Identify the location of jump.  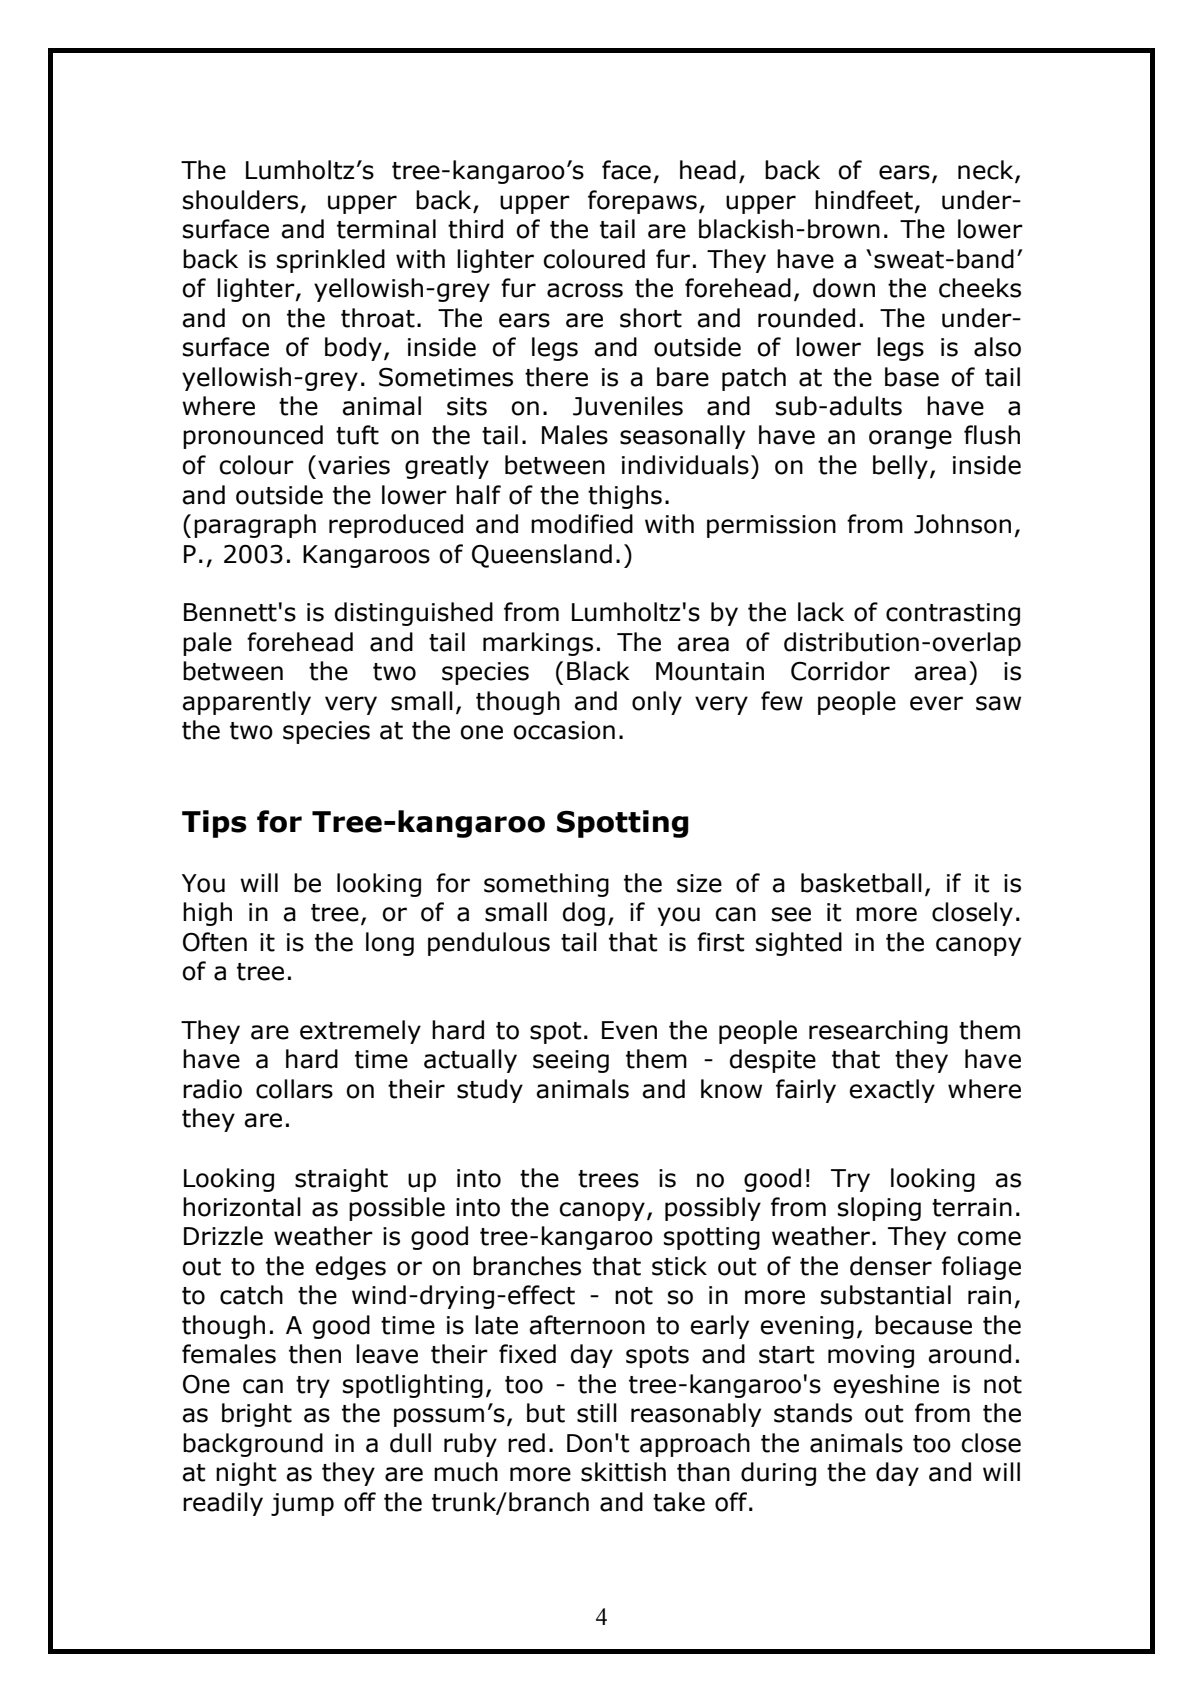
(302, 1504).
